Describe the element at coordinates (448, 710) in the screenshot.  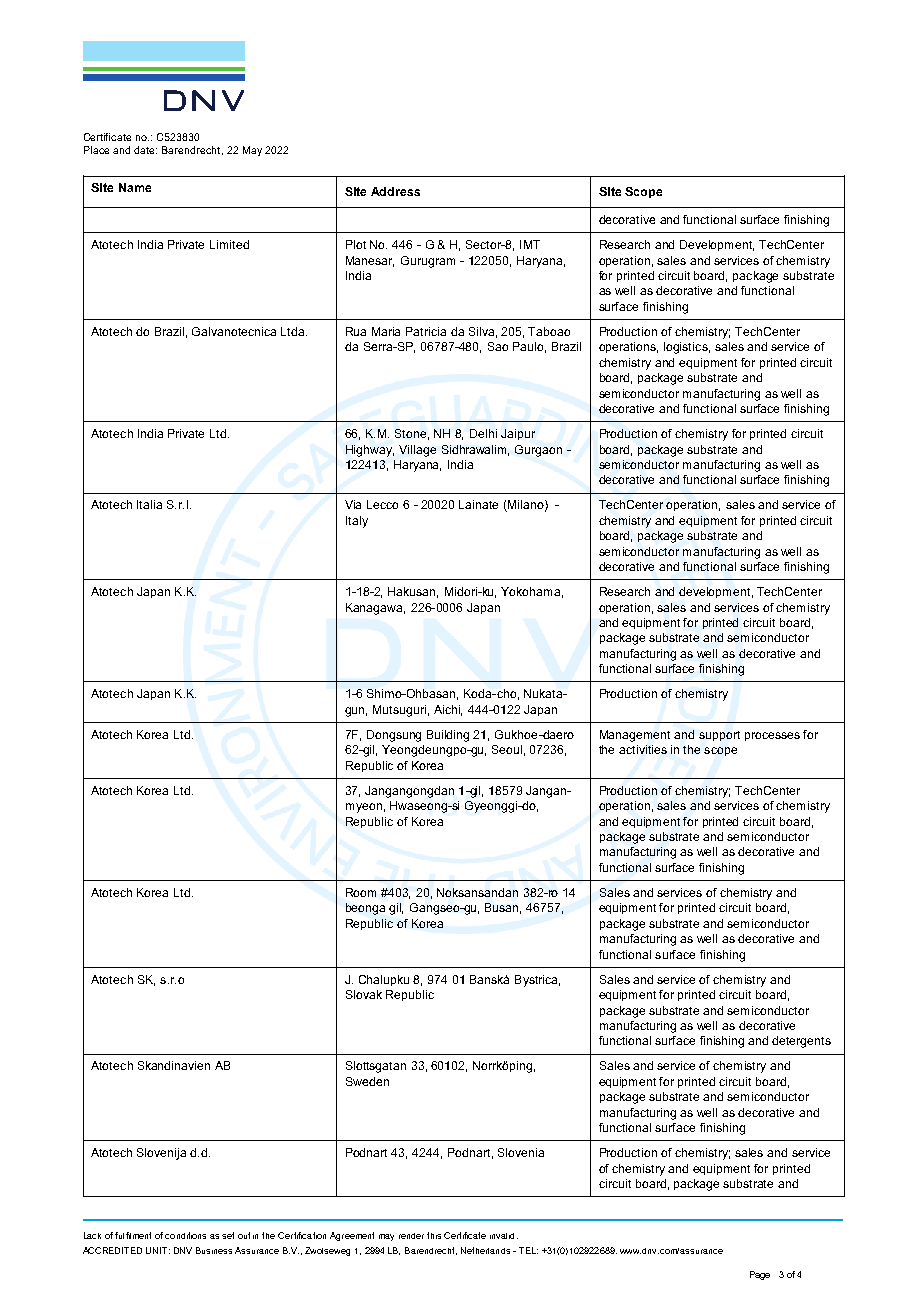
I see `Aichi` at that location.
